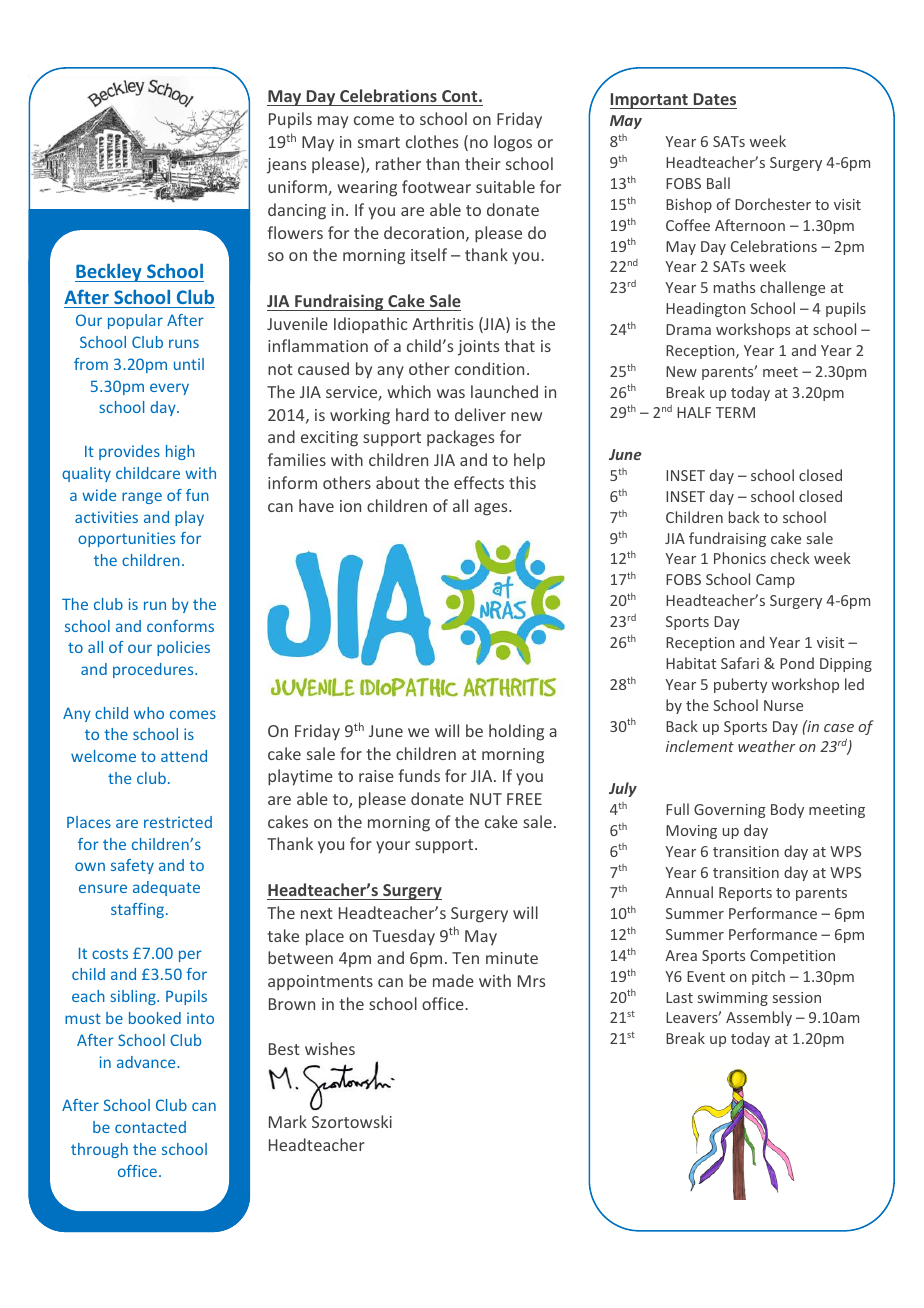  Describe the element at coordinates (740, 663) in the screenshot. I see `Safari` at that location.
